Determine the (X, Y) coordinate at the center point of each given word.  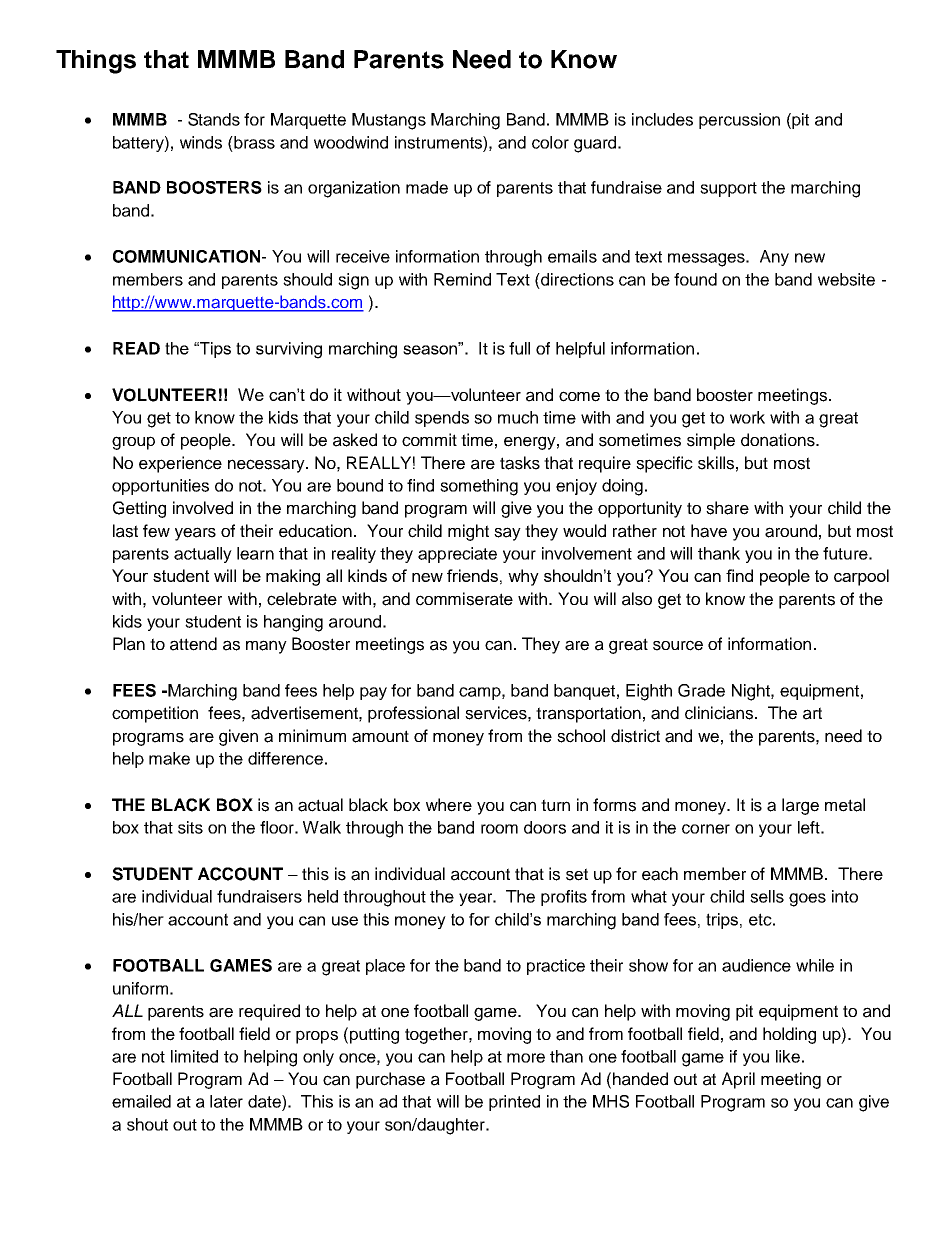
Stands (214, 119)
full (519, 348)
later (226, 1101)
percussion (739, 121)
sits (190, 827)
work (747, 417)
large (800, 806)
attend (193, 644)
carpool (861, 577)
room (499, 829)
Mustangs (389, 121)
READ (136, 348)
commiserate (464, 599)
